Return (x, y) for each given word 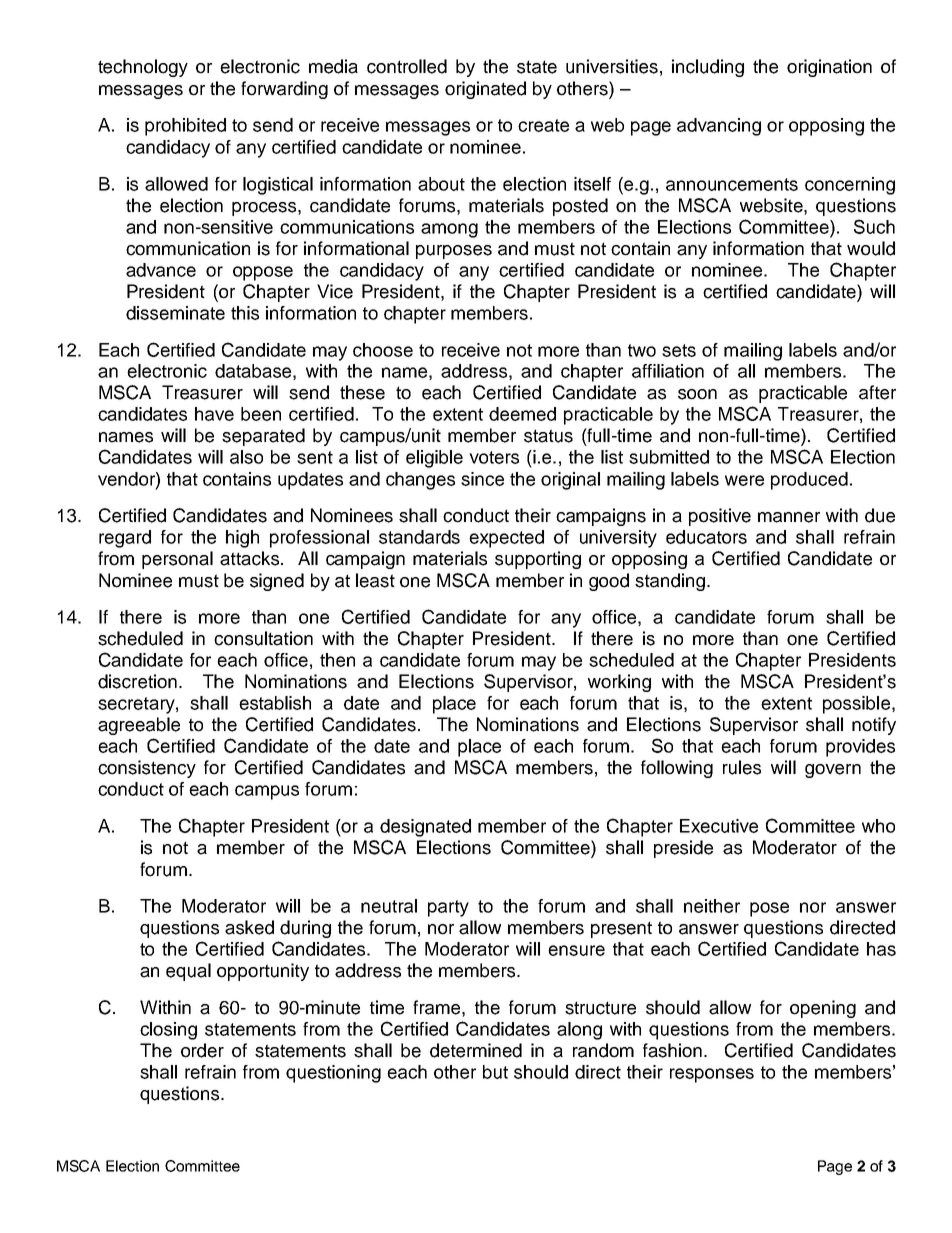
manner (789, 517)
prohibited (185, 127)
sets (679, 350)
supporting (538, 560)
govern (833, 771)
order (202, 1050)
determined (476, 1050)
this (245, 313)
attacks (249, 558)
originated (485, 90)
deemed (522, 414)
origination (829, 68)
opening (823, 1009)
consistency (147, 769)
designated (425, 828)
